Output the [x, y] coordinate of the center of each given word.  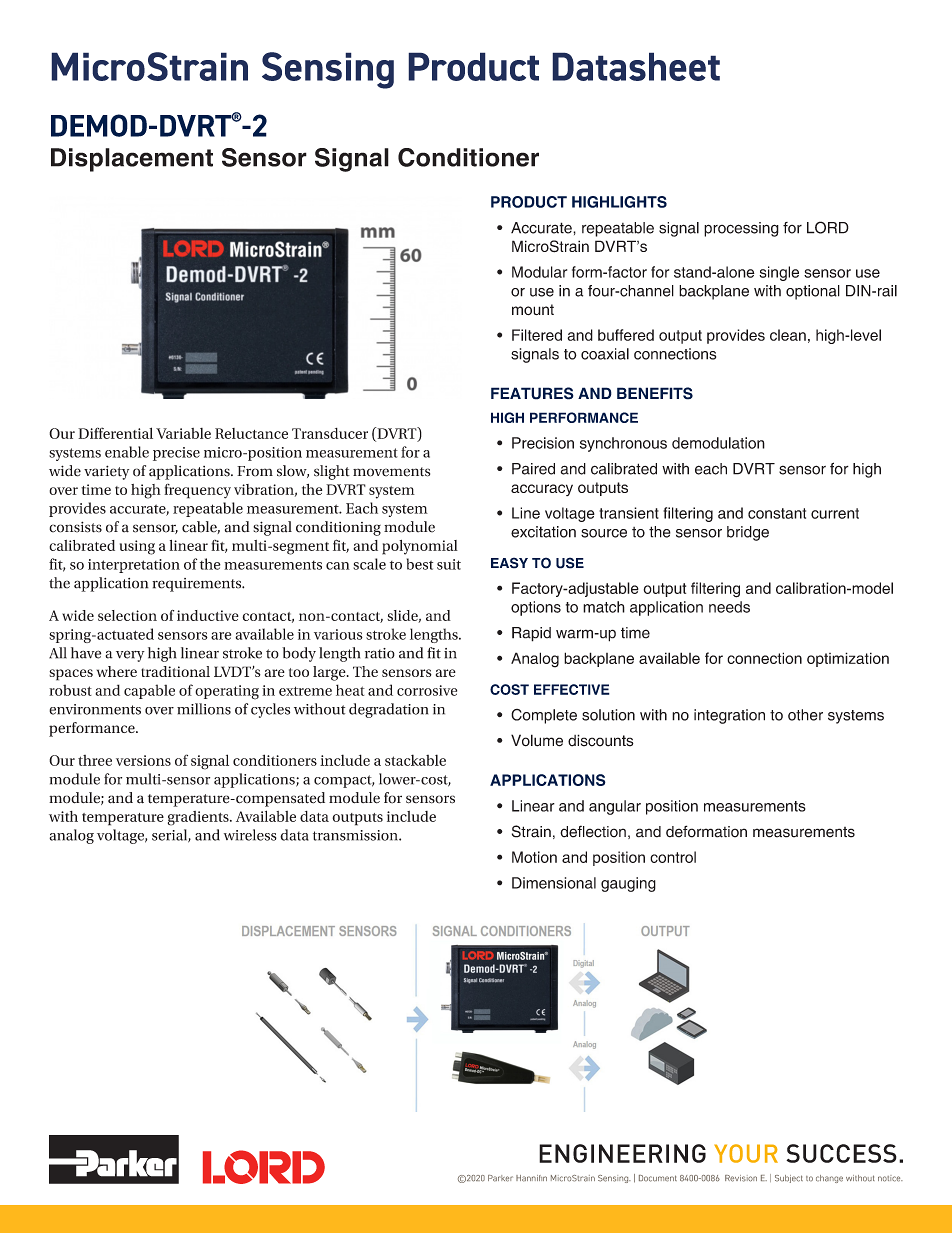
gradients [199, 818]
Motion [534, 857]
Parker [500, 1178]
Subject [789, 1179]
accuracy [542, 490]
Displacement [132, 160]
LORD [828, 227]
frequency [197, 491]
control [673, 857]
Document [658, 1178]
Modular [539, 272]
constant [777, 513]
